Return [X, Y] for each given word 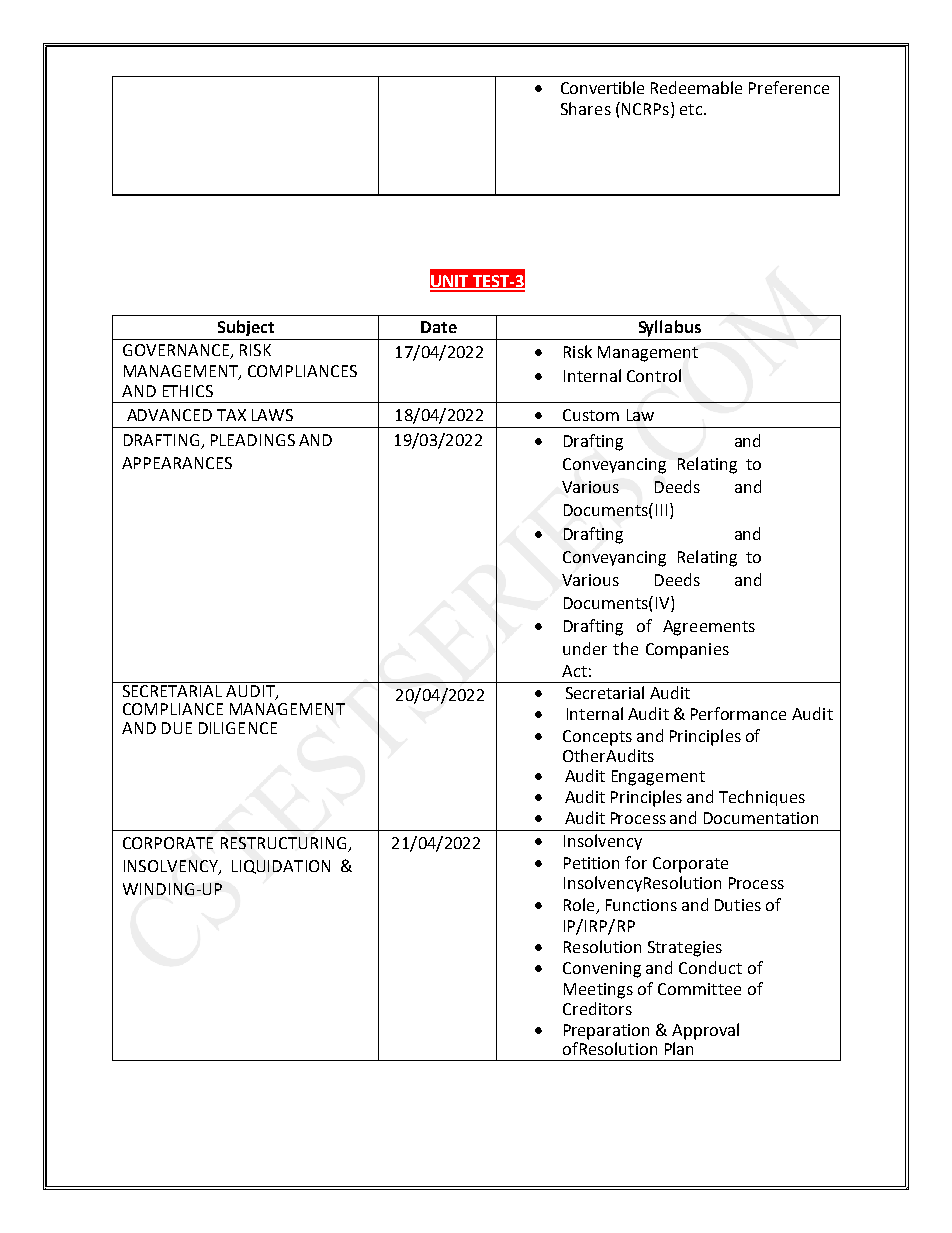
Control [654, 375]
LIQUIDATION [281, 867]
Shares [586, 108]
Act [574, 671]
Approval [705, 1031]
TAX [231, 415]
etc [692, 109]
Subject [246, 328]
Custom [591, 415]
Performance [738, 713]
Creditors [597, 1008]
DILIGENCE [238, 728]
